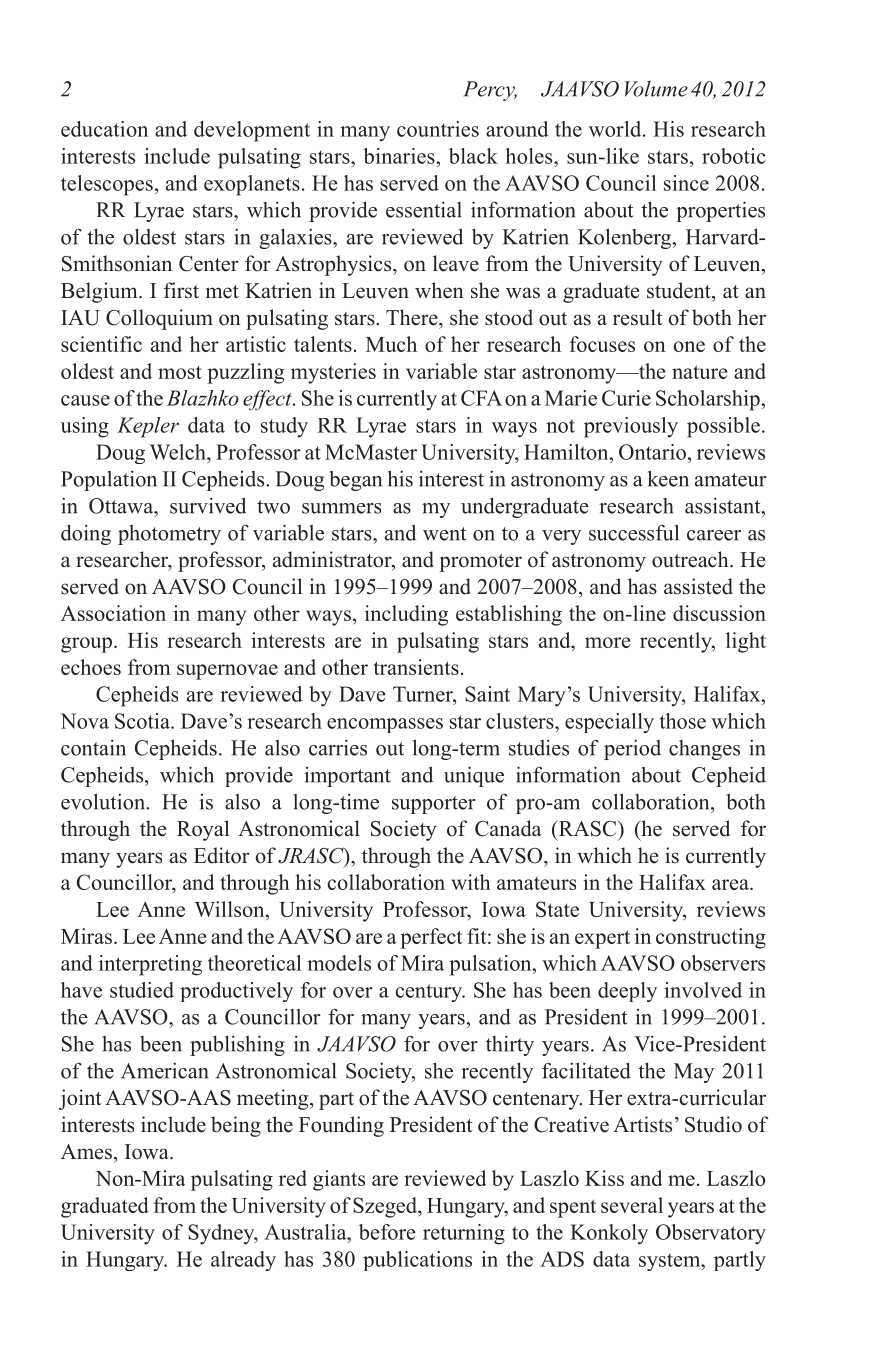  What do you see at coordinates (711, 1234) in the page?
I see `Observatory` at bounding box center [711, 1234].
